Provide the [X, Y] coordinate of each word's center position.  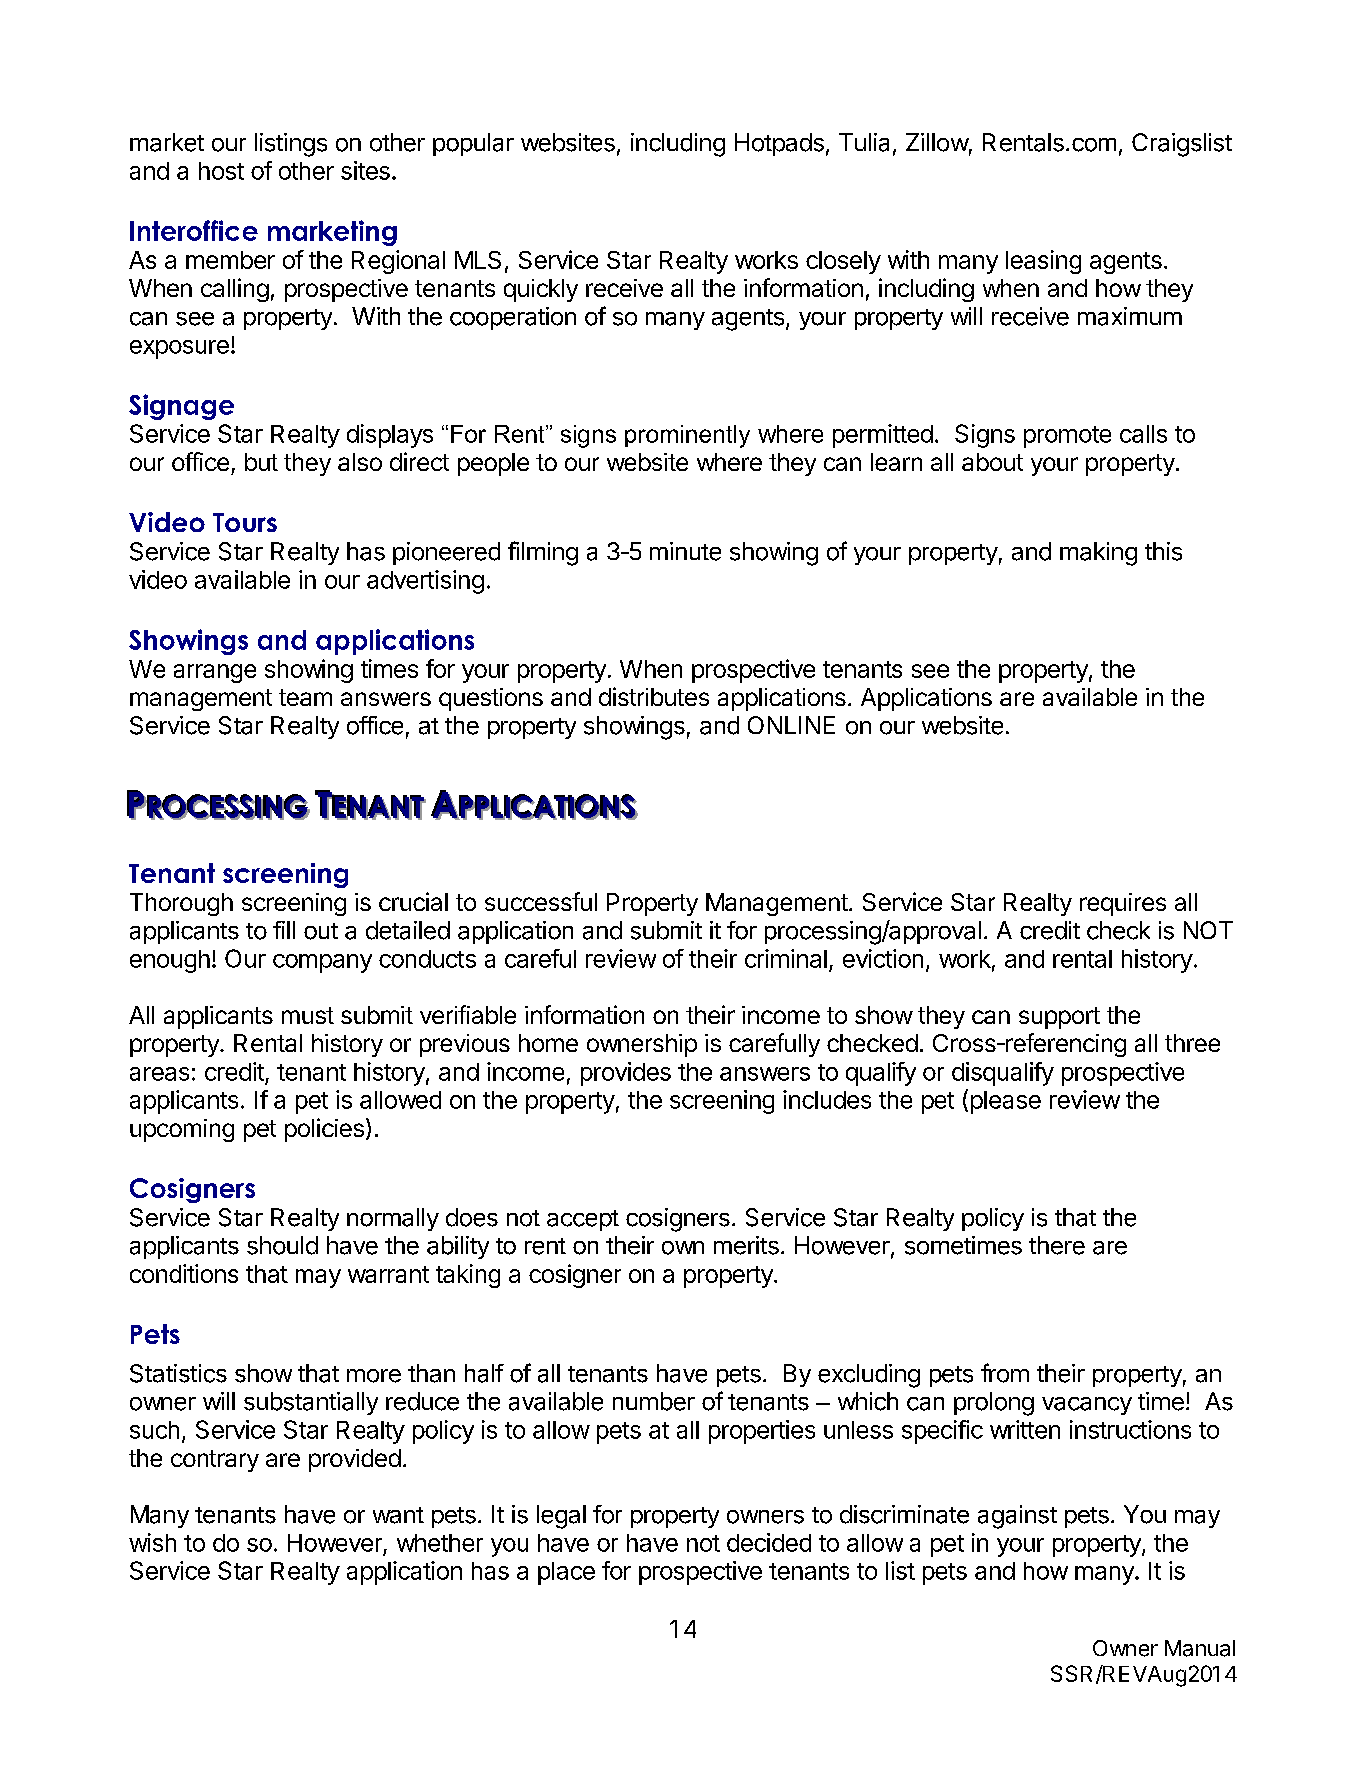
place [566, 1573]
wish [152, 1542]
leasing [1043, 262]
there [1057, 1245]
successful [541, 901]
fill [284, 930]
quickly [541, 290]
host [221, 171]
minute [685, 551]
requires [1123, 904]
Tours [245, 522]
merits [746, 1245]
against [1017, 1517]
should [282, 1245]
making [1098, 554]
